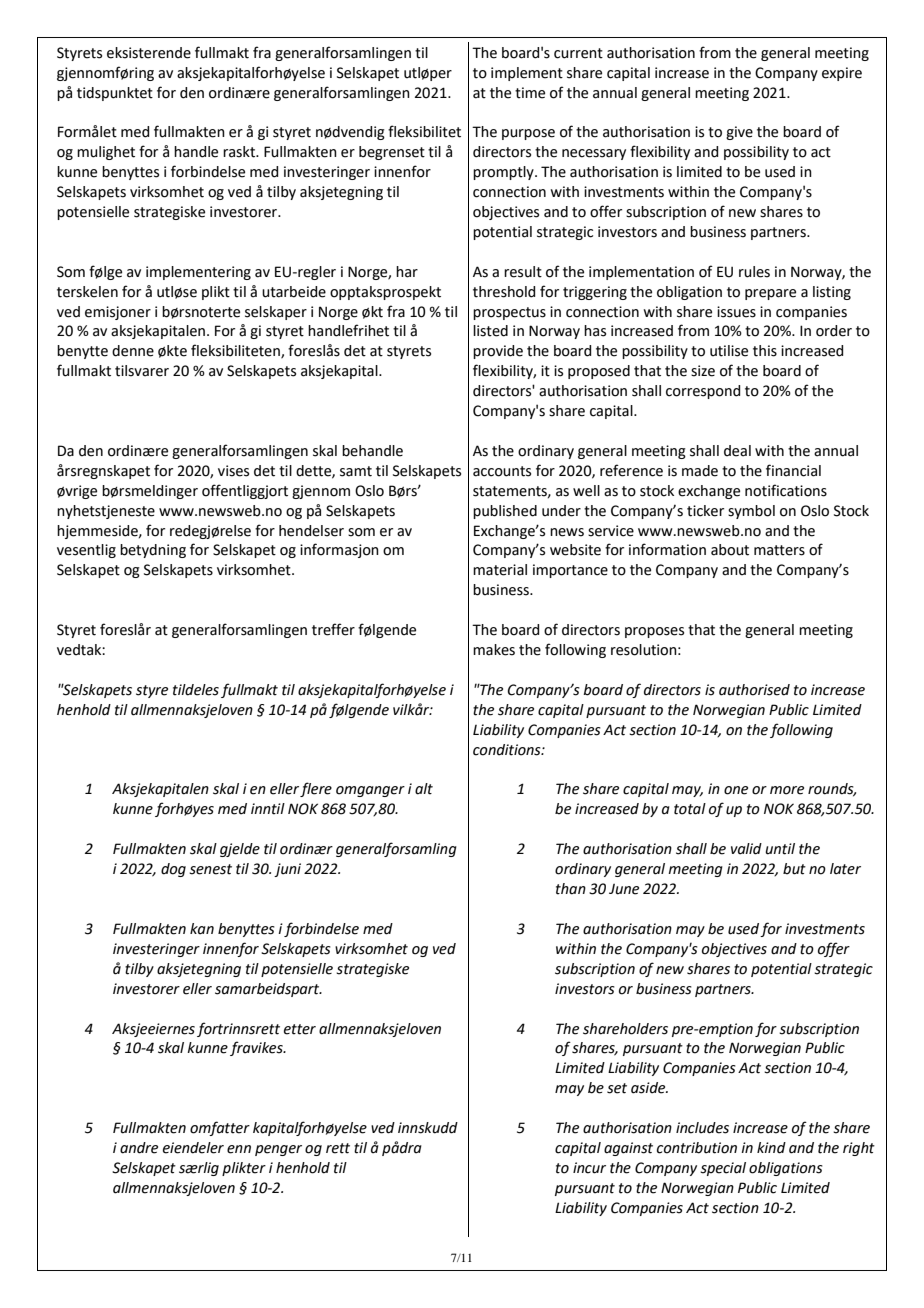  What do you see at coordinates (502, 471) in the page?
I see `accounts` at bounding box center [502, 471].
